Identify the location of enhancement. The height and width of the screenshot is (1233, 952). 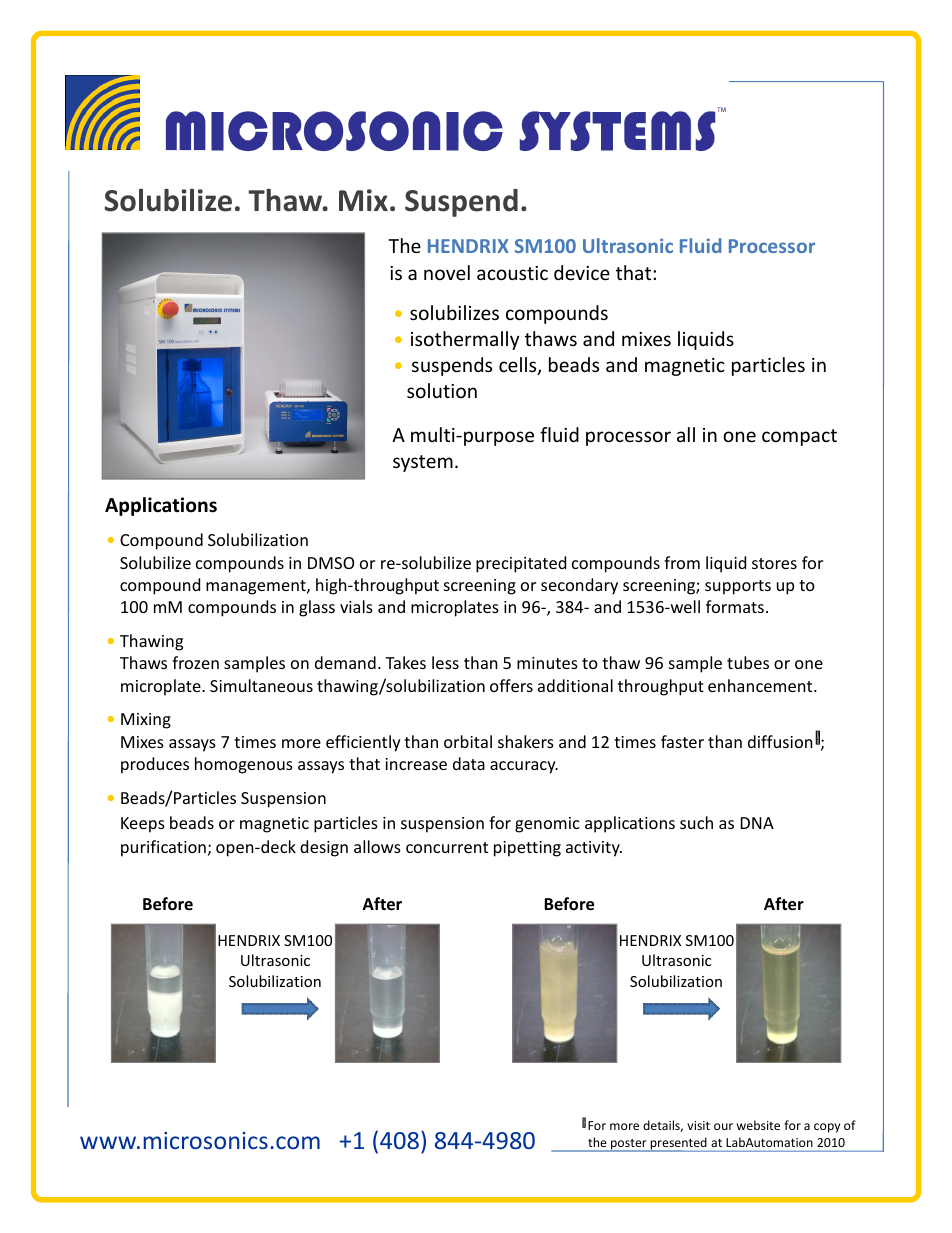
(761, 685).
